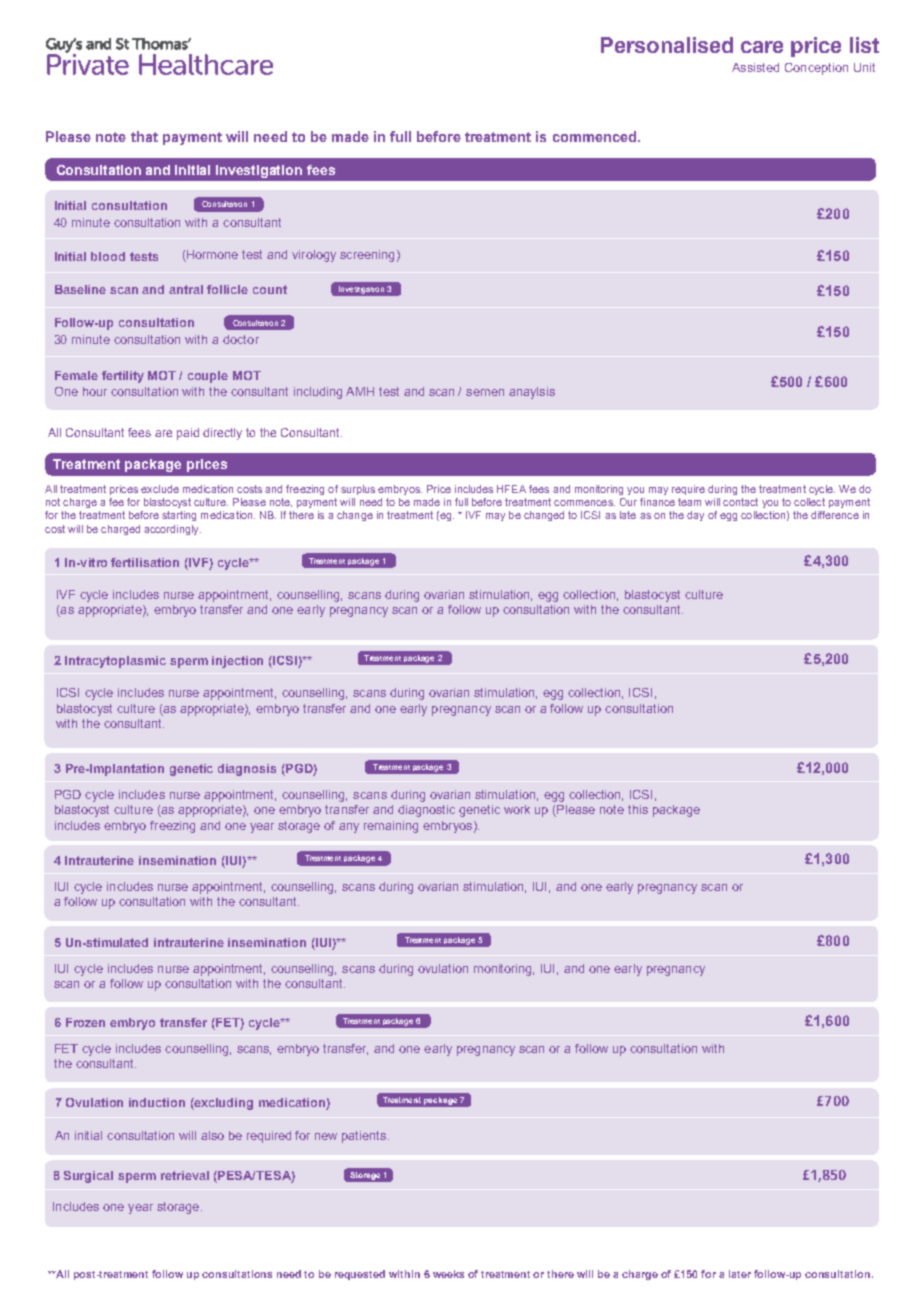 This image has height=1308, width=924. What do you see at coordinates (144, 136) in the image?
I see `that` at bounding box center [144, 136].
